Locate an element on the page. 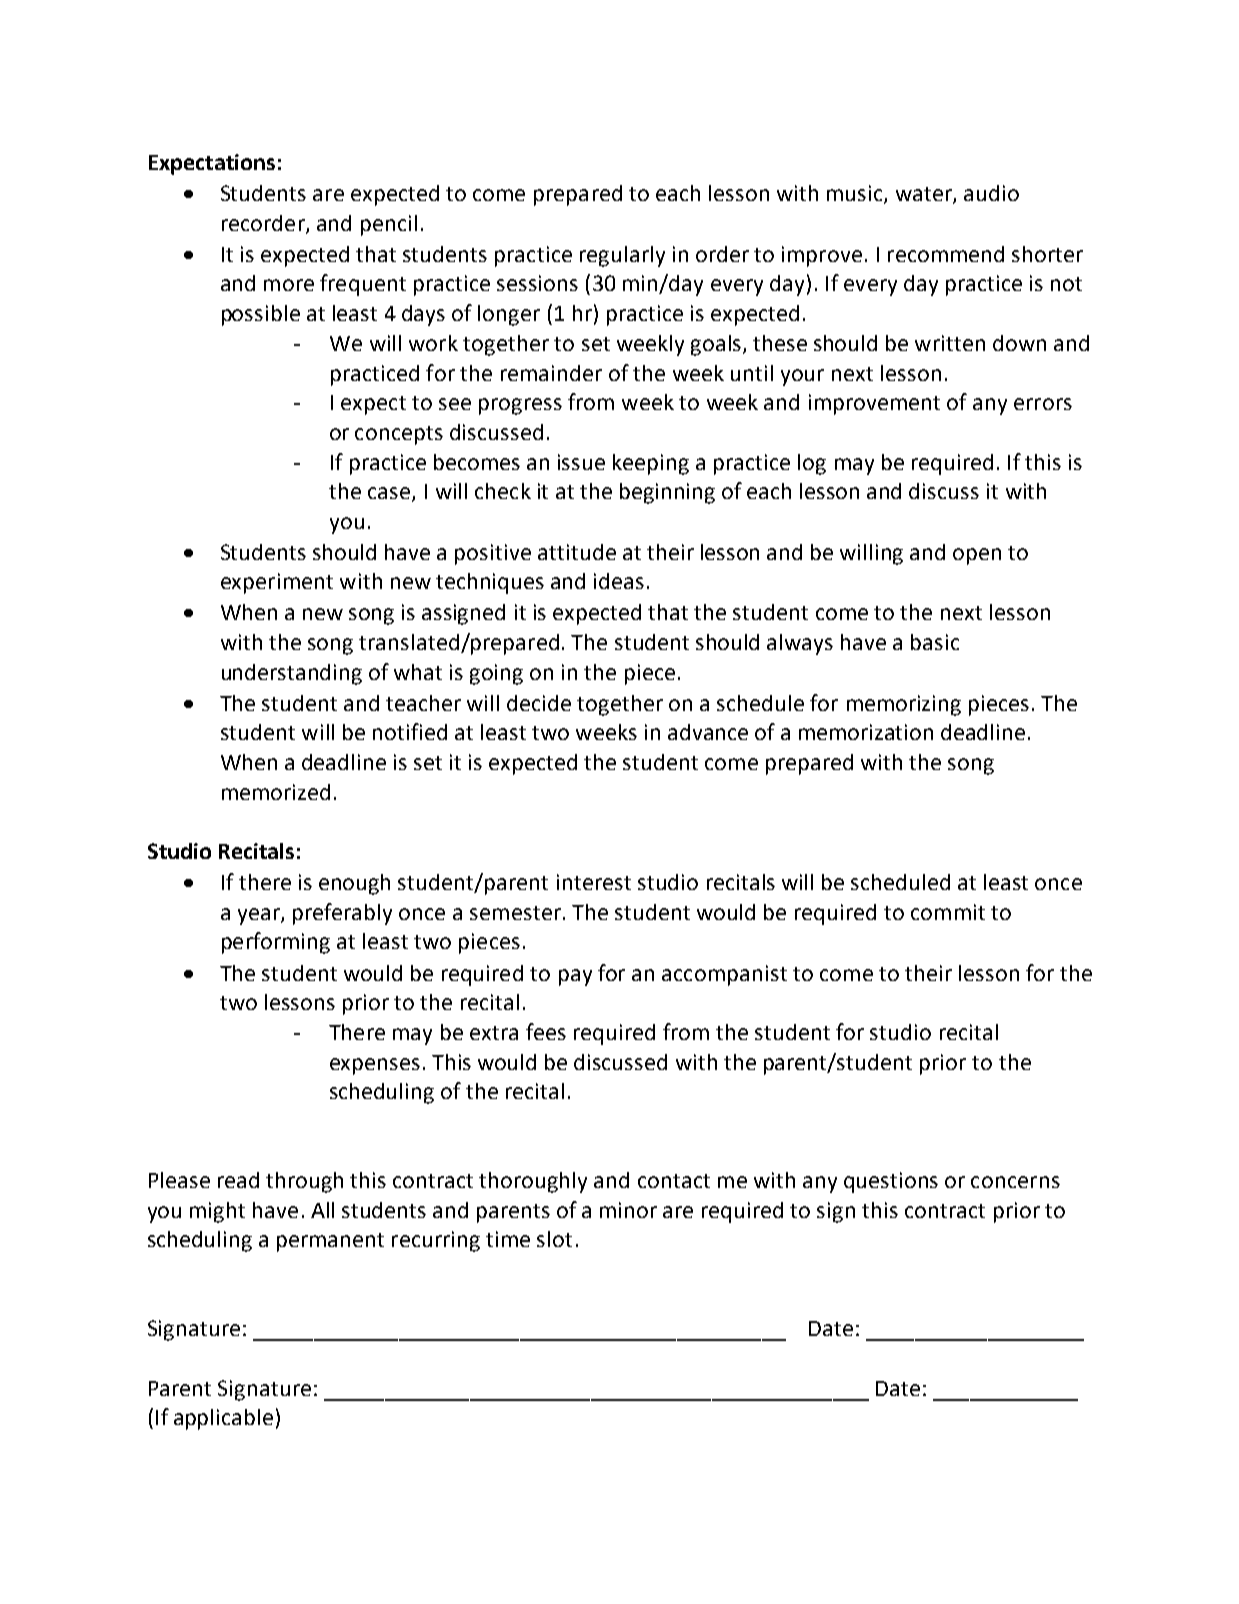 This image has width=1239, height=1604. recommend is located at coordinates (946, 254).
